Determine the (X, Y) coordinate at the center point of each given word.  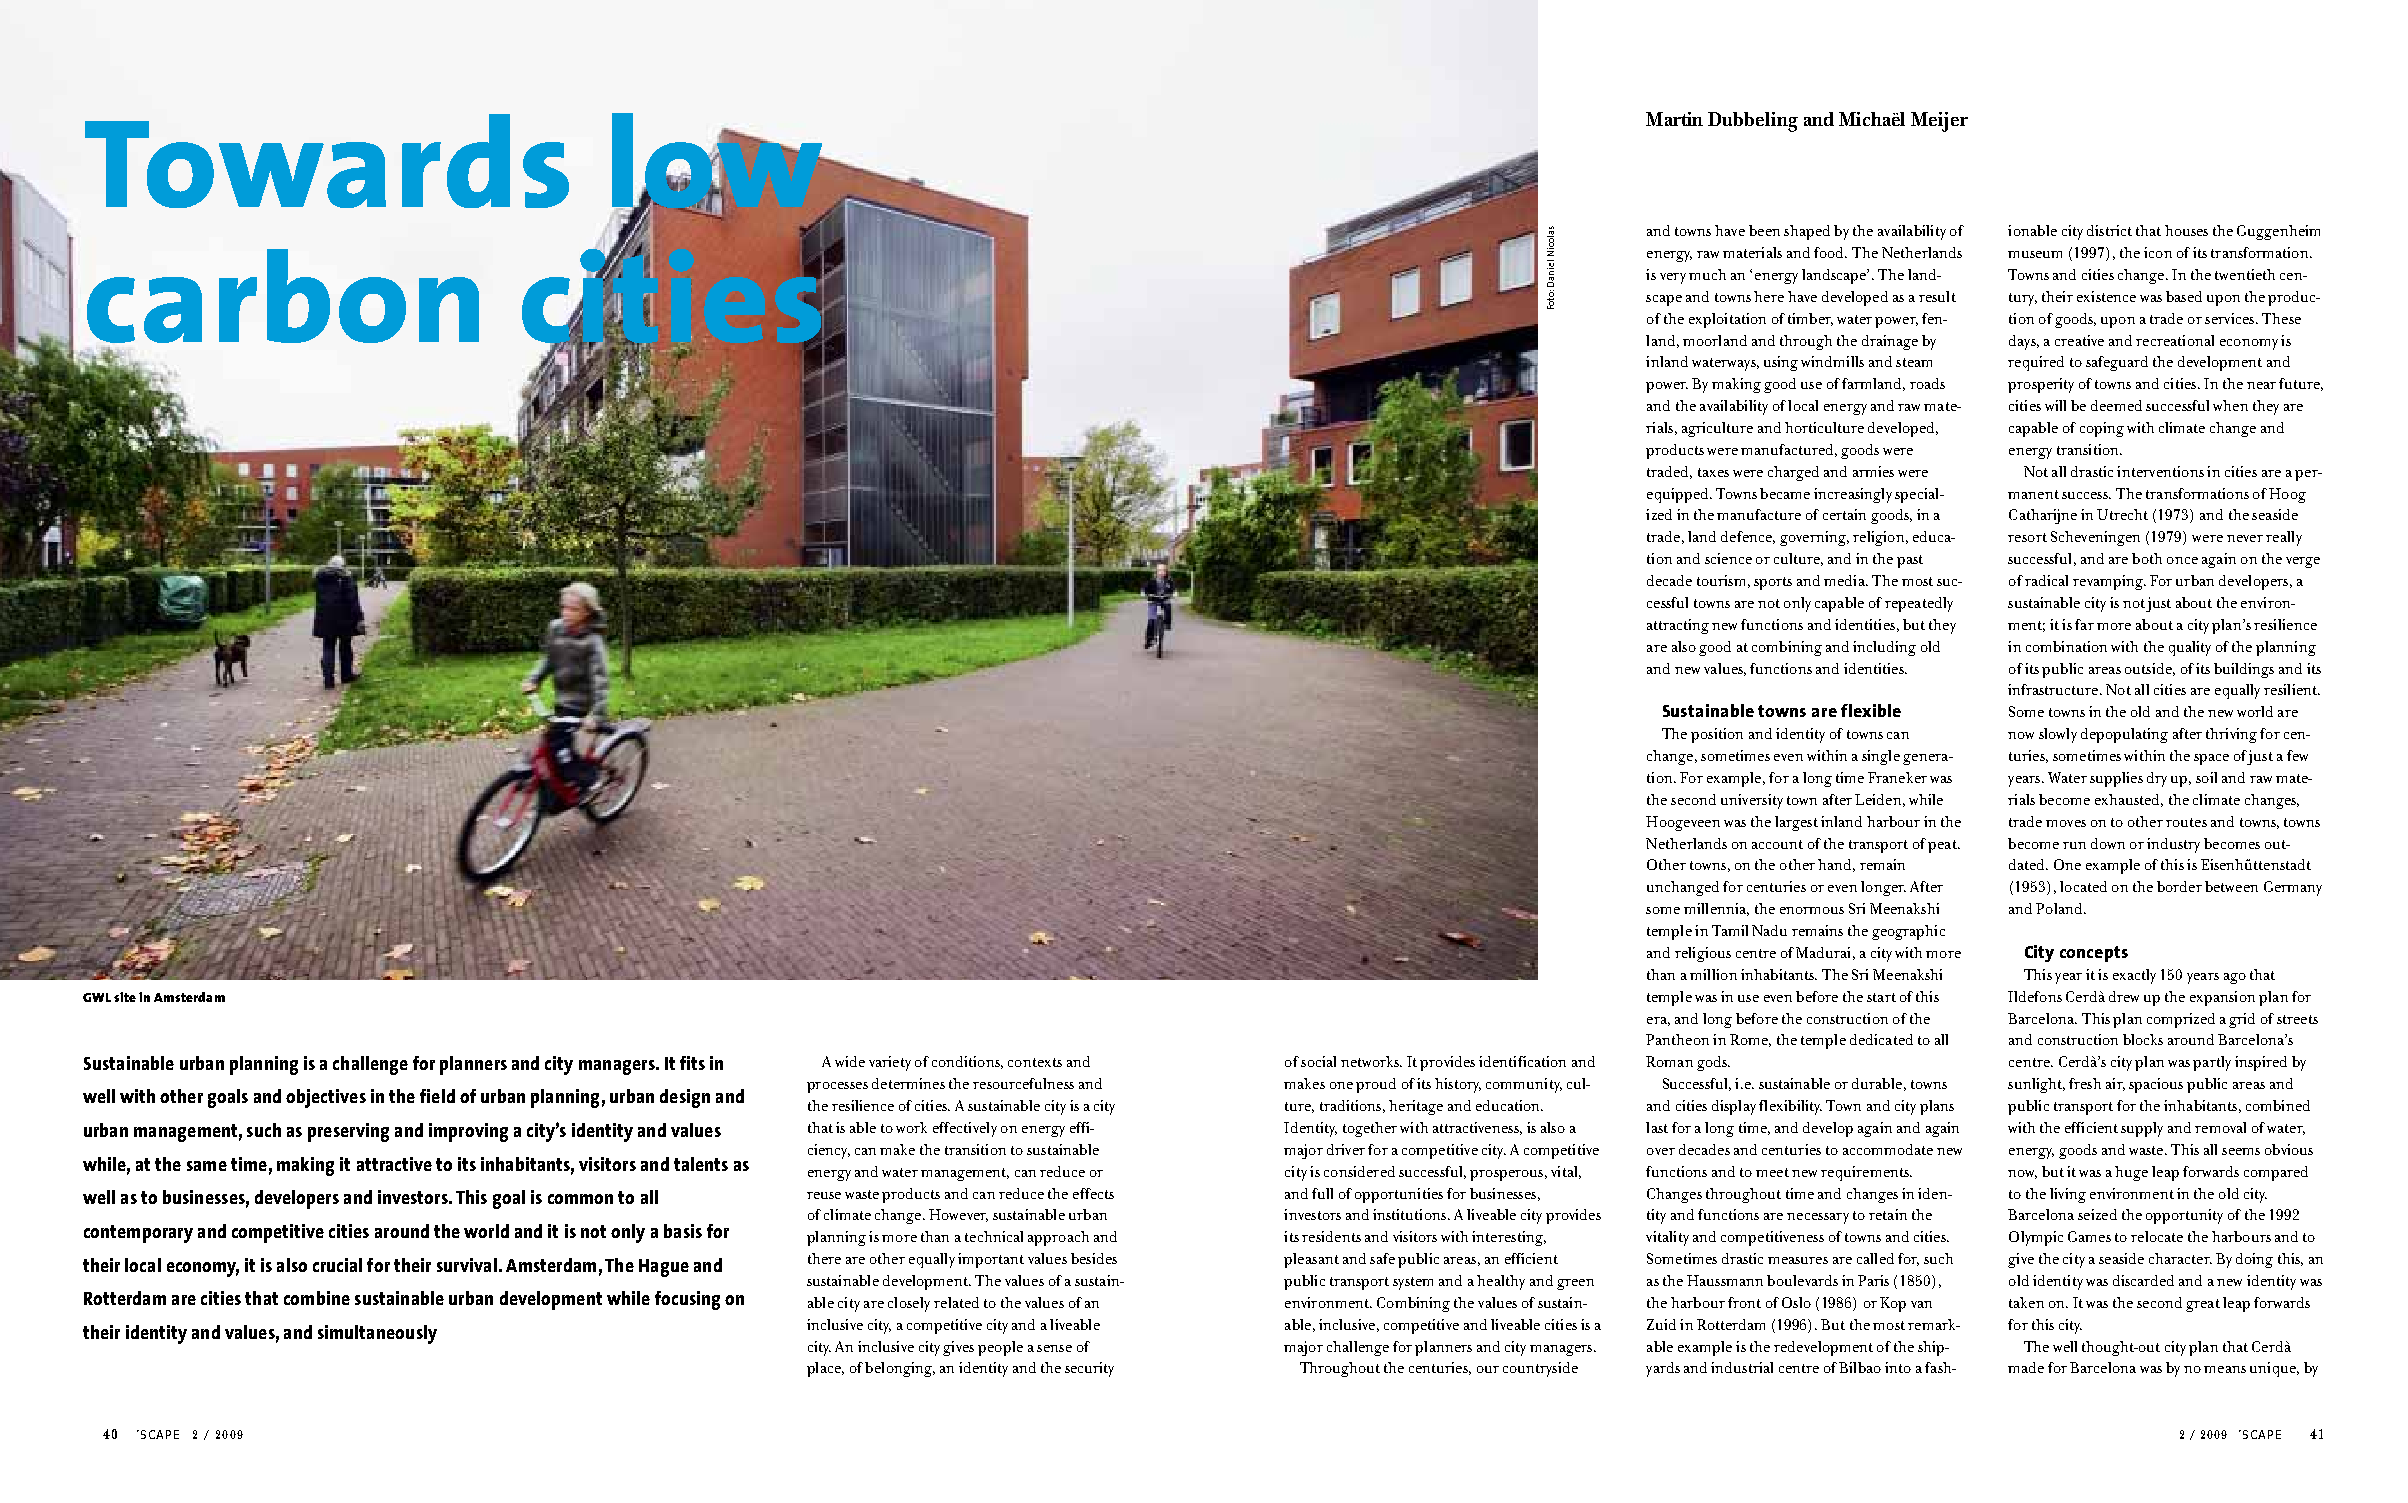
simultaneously (377, 1334)
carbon (283, 296)
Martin (1674, 119)
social (1318, 1061)
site (125, 997)
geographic (1908, 932)
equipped (1679, 495)
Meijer (1939, 122)
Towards (327, 161)
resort (2027, 537)
